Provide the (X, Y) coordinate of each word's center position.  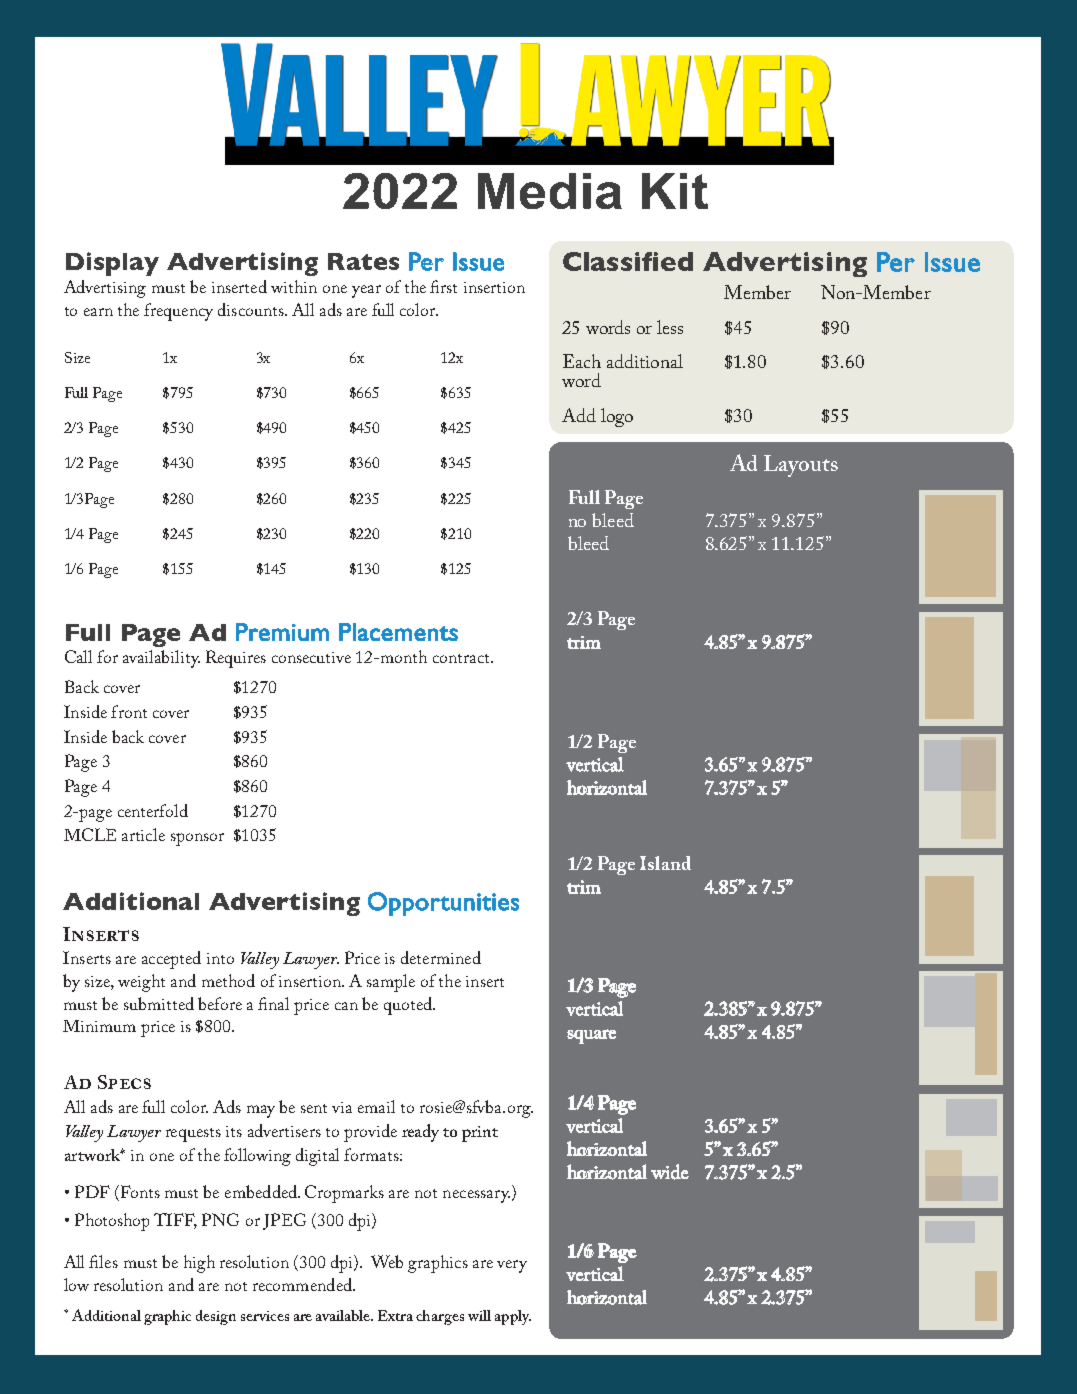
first (443, 286)
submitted (159, 1003)
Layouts (801, 466)
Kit (675, 191)
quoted (409, 1006)
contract (462, 658)
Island (665, 863)
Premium (282, 632)
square (591, 1036)
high (199, 1264)
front (129, 711)
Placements (398, 632)
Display (112, 264)
